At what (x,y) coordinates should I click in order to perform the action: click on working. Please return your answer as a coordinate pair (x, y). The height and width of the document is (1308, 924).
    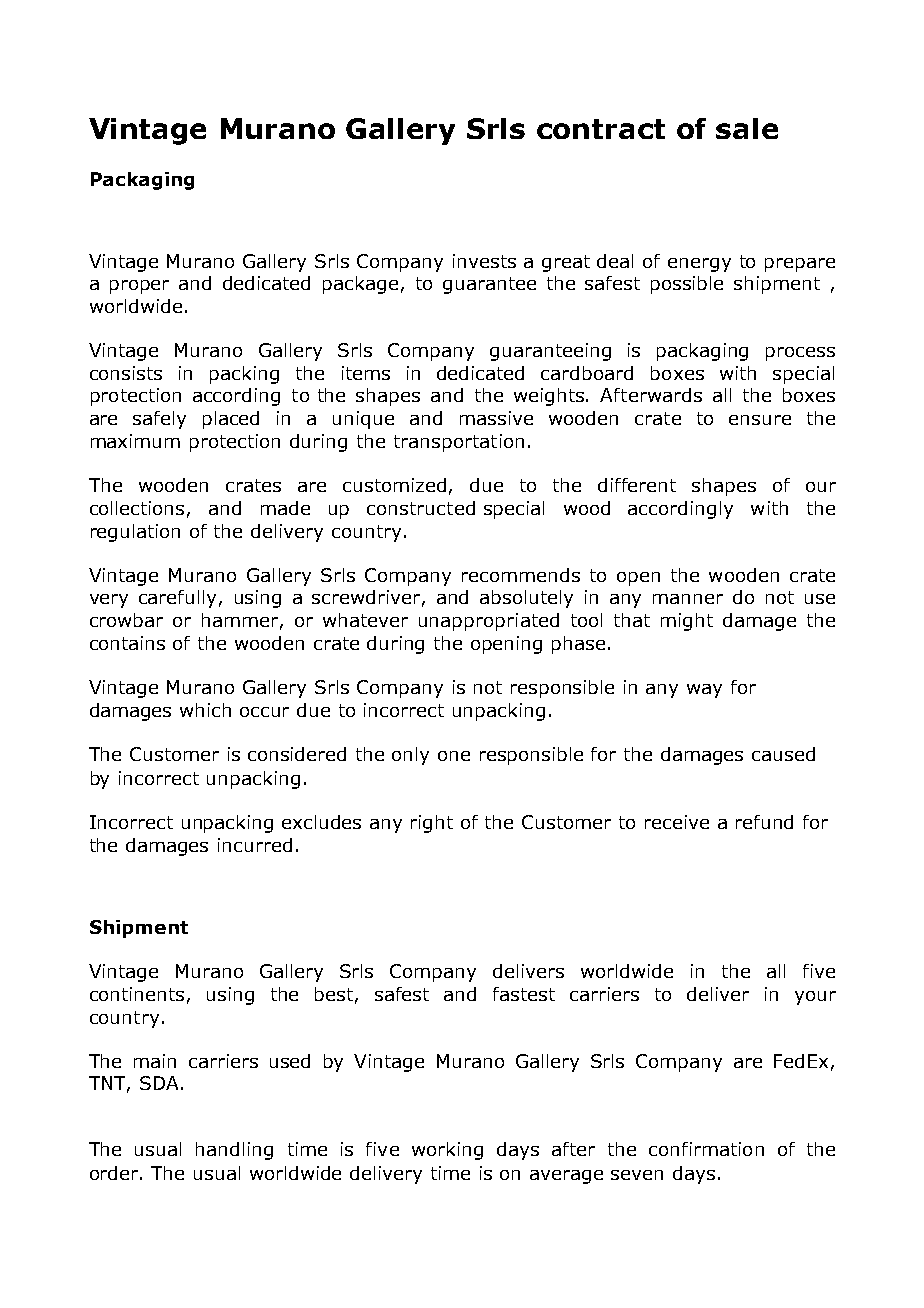
    Looking at the image, I should click on (447, 1151).
